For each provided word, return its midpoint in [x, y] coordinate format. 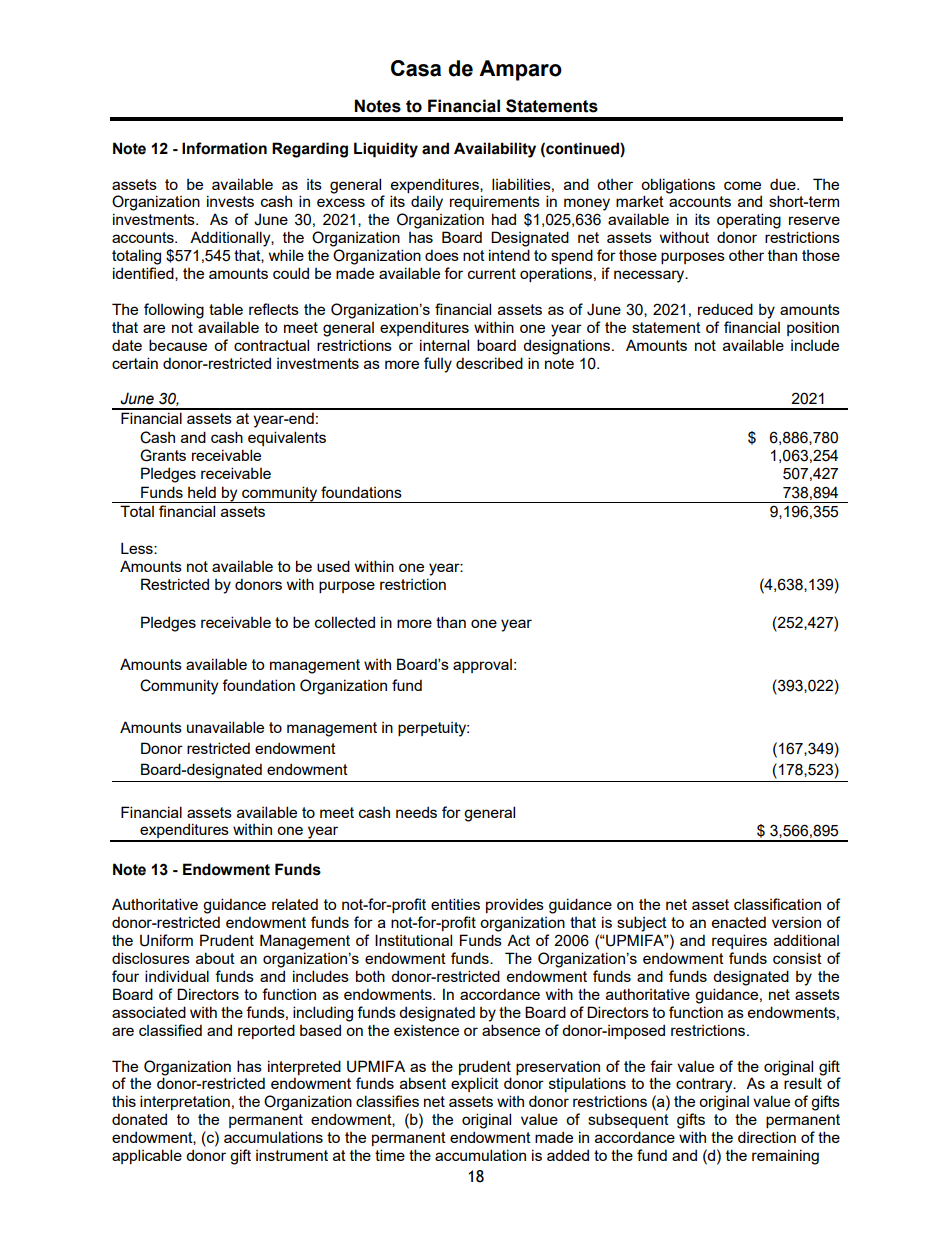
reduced [725, 309]
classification [777, 904]
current [492, 273]
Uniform [166, 940]
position [813, 328]
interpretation [185, 1102]
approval [482, 666]
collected [345, 622]
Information [224, 148]
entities [455, 904]
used [333, 566]
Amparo [520, 70]
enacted [739, 922]
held [202, 492]
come [742, 185]
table [226, 309]
